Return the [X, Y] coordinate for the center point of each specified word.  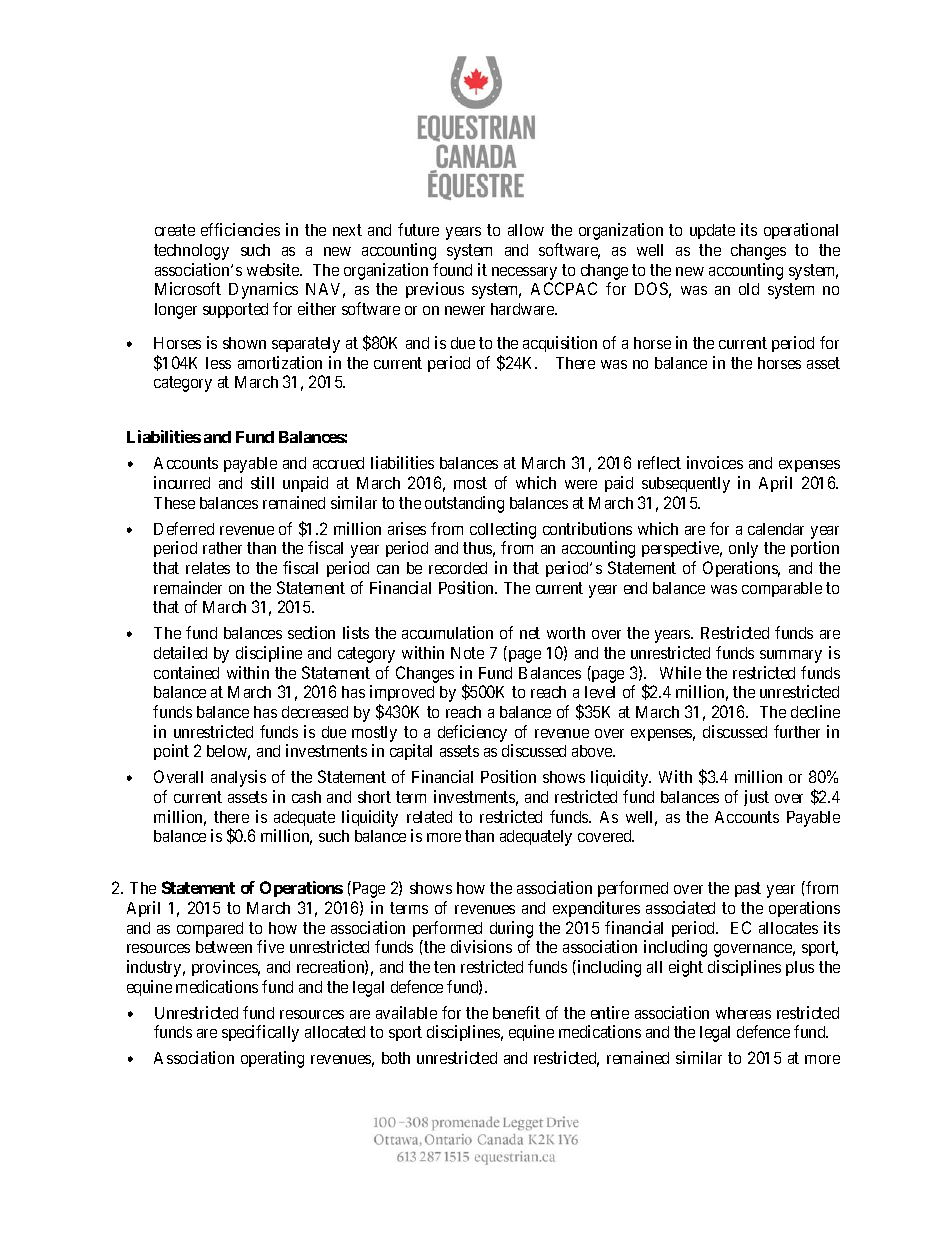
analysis [238, 778]
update [712, 231]
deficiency [472, 733]
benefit [516, 1012]
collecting [503, 530]
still [262, 482]
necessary [524, 273]
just [756, 798]
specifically [260, 1033]
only [743, 550]
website [274, 269]
